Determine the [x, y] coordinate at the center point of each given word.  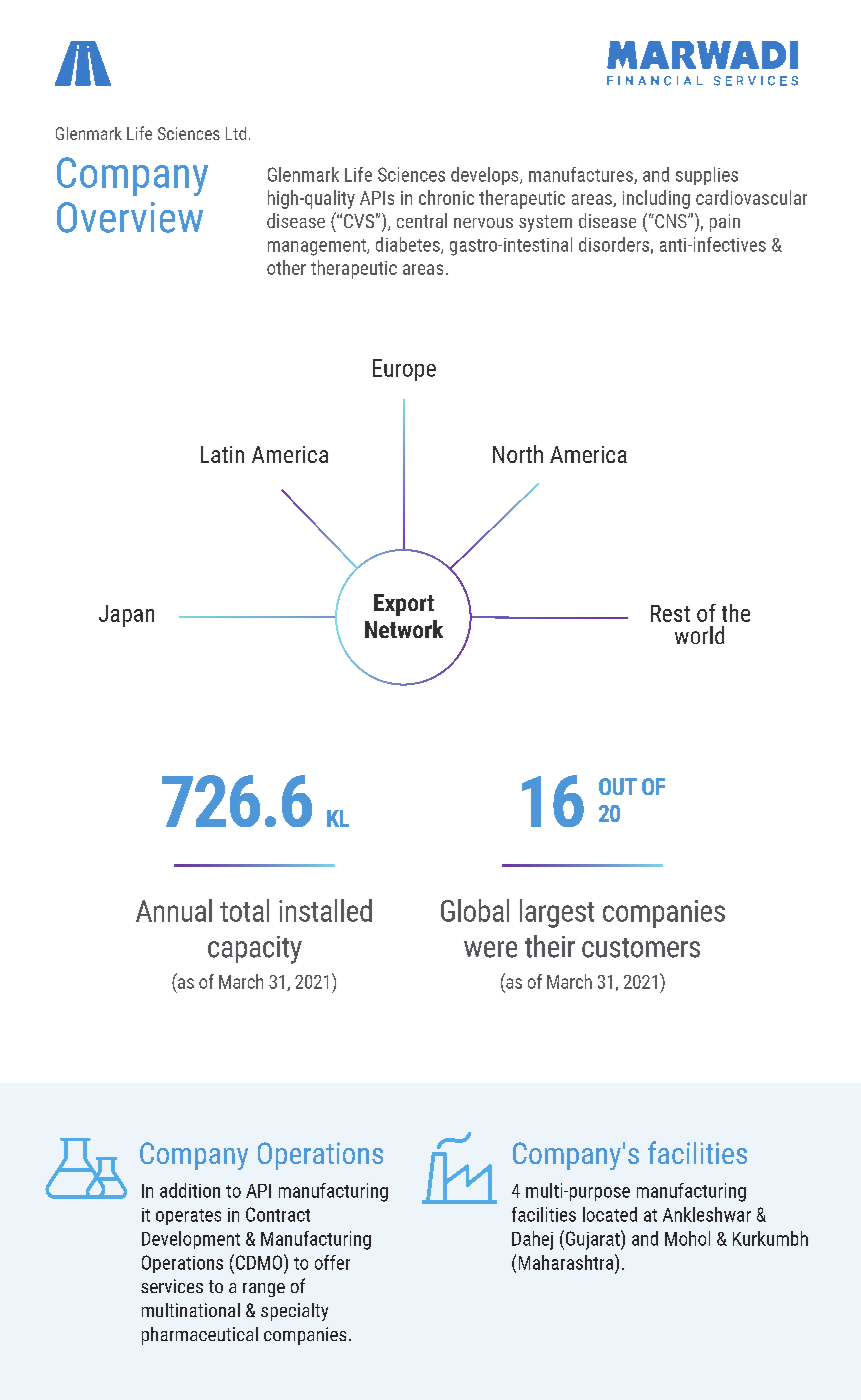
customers [641, 948]
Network [404, 629]
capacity [255, 950]
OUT [618, 786]
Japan [126, 616]
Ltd [236, 133]
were [490, 949]
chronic [446, 197]
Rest [670, 613]
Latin [222, 454]
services [172, 1286]
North [518, 454]
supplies [707, 176]
